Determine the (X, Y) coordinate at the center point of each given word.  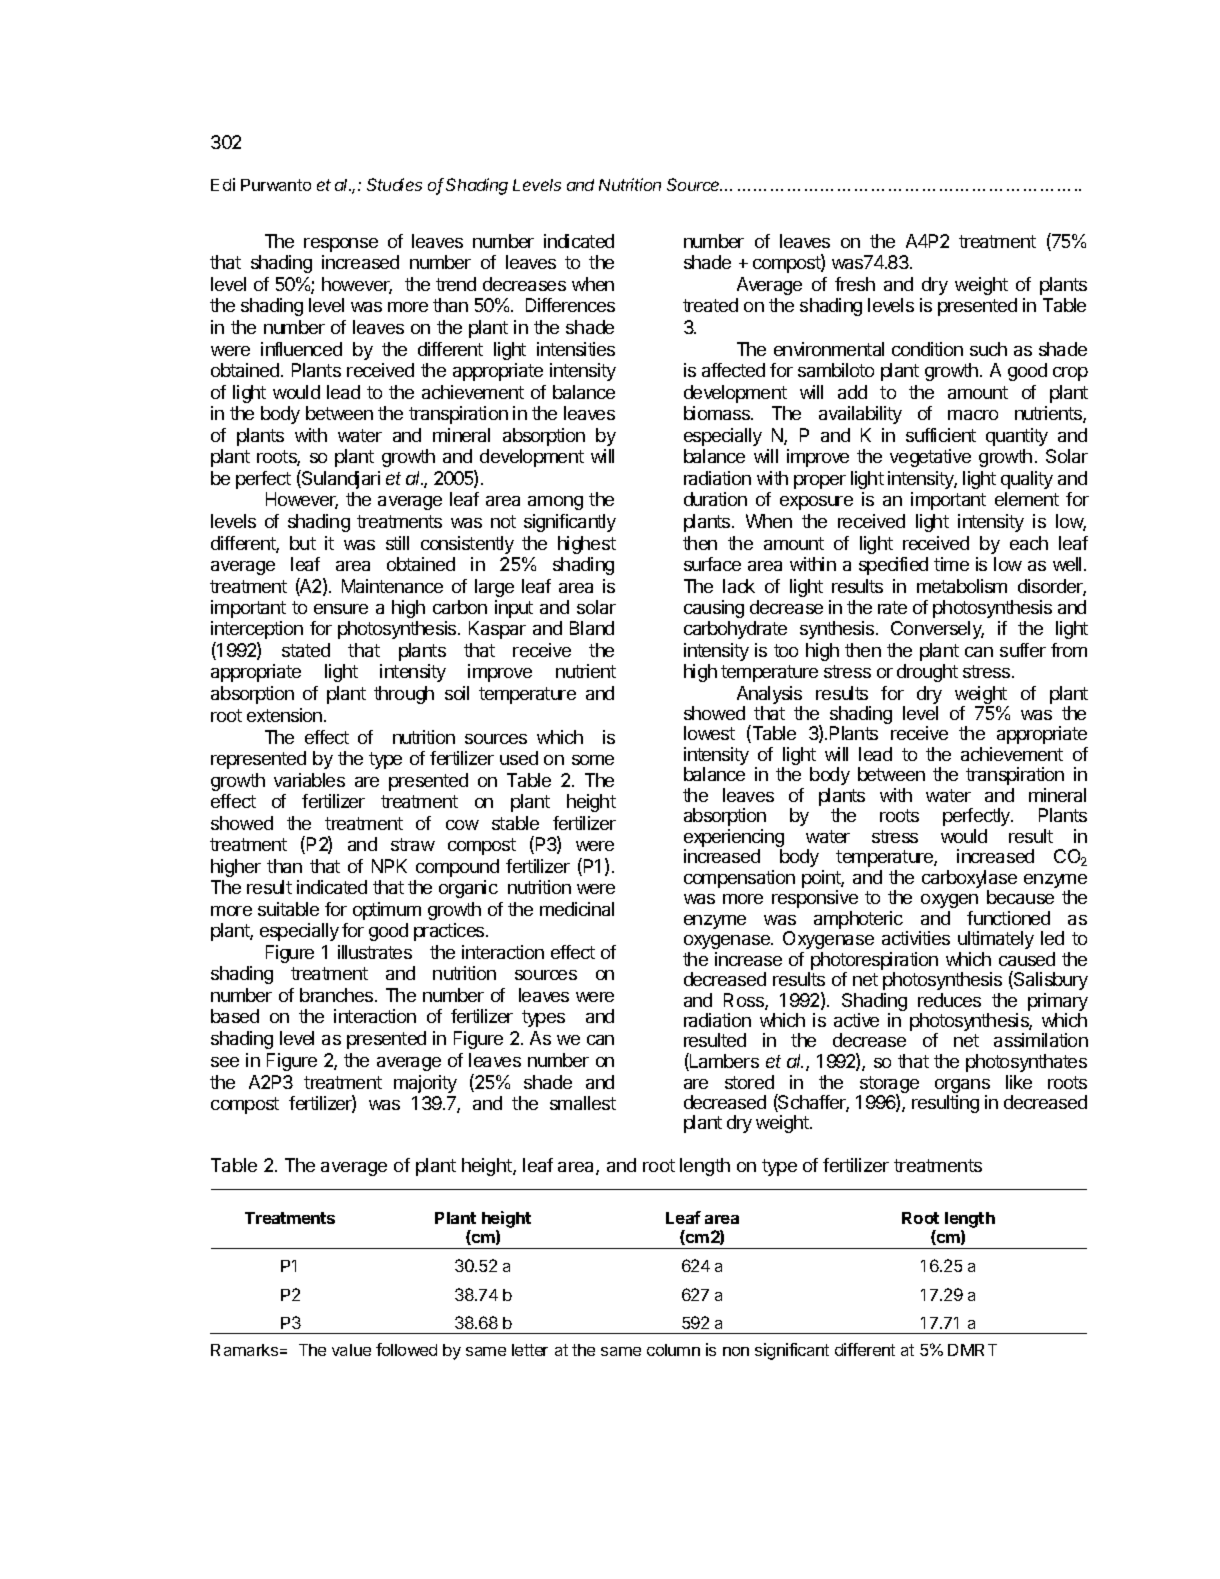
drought (927, 673)
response (341, 245)
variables (309, 780)
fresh (855, 284)
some (593, 760)
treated (710, 305)
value (351, 1350)
